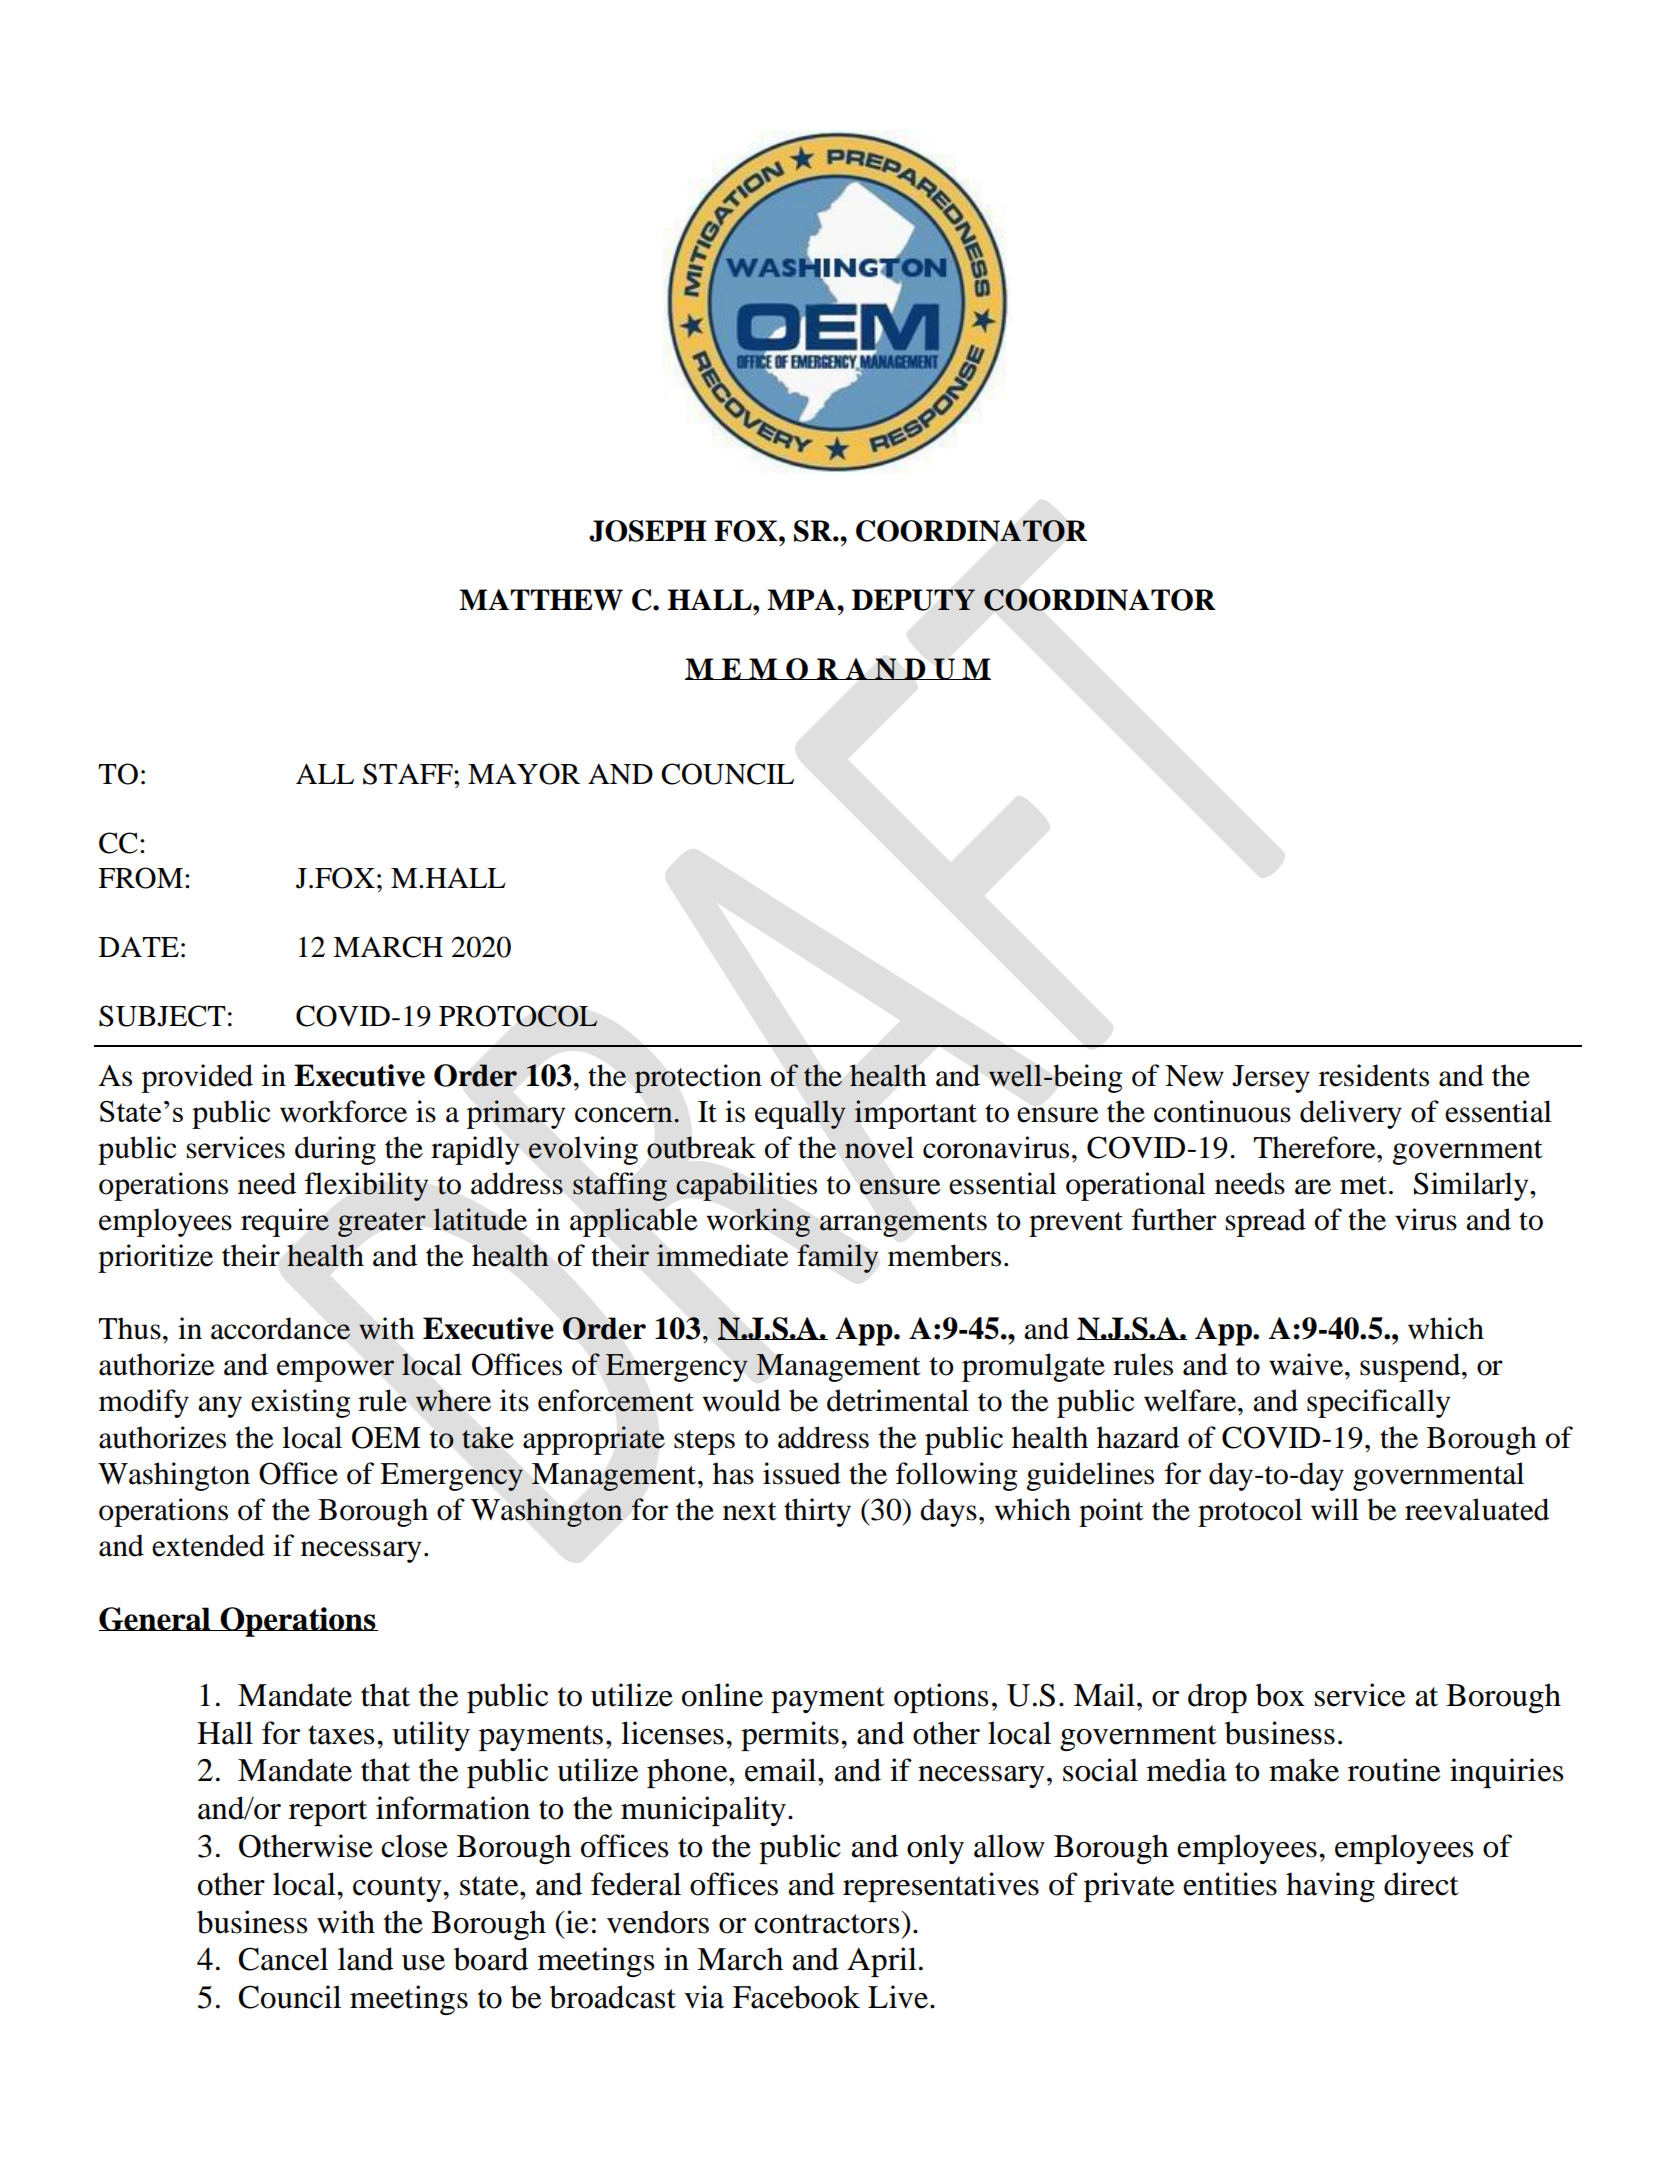 The width and height of the screenshot is (1676, 2169). I want to click on require, so click(285, 1222).
